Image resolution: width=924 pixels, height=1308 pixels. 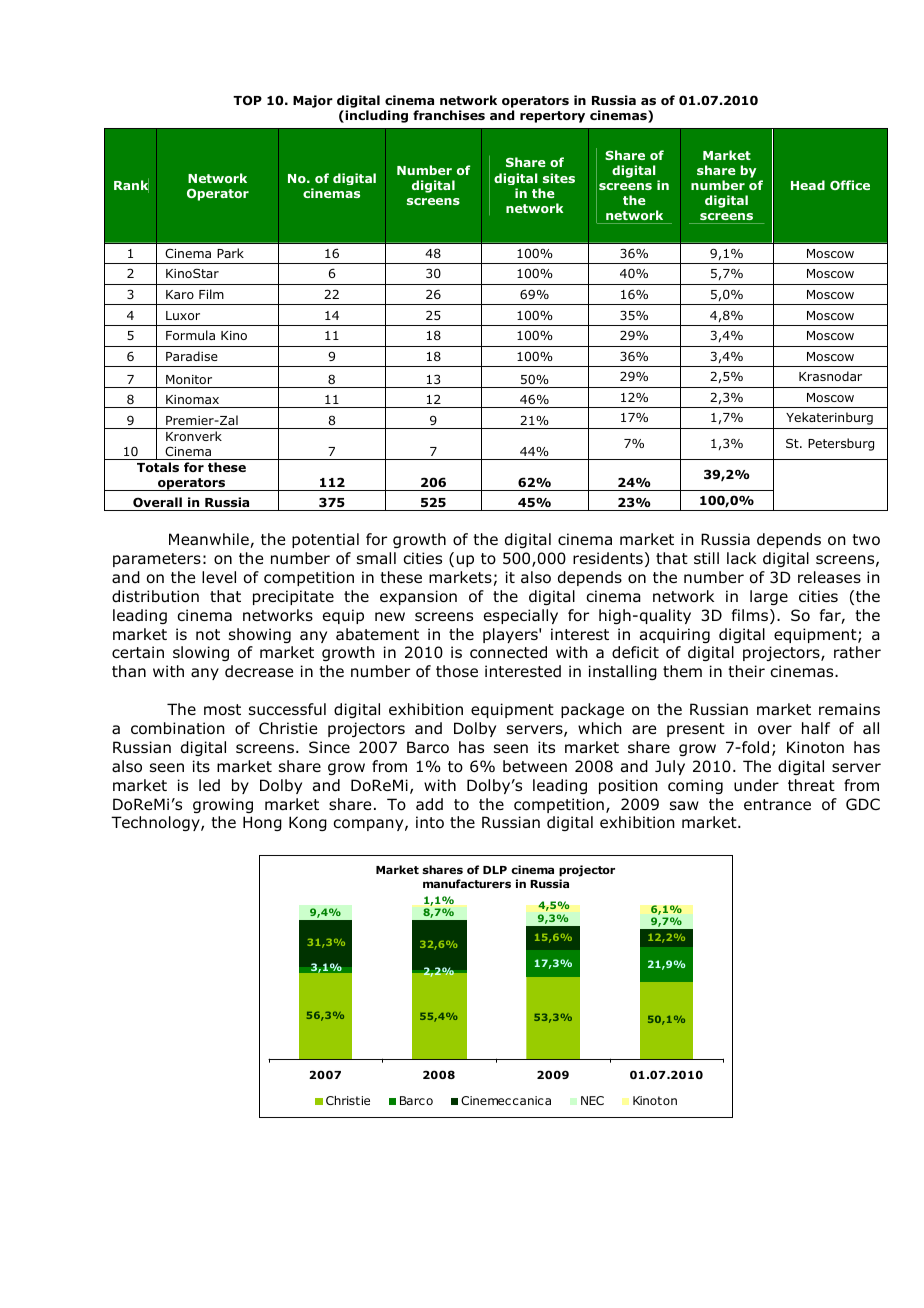 I want to click on Petersburg, so click(x=841, y=444).
